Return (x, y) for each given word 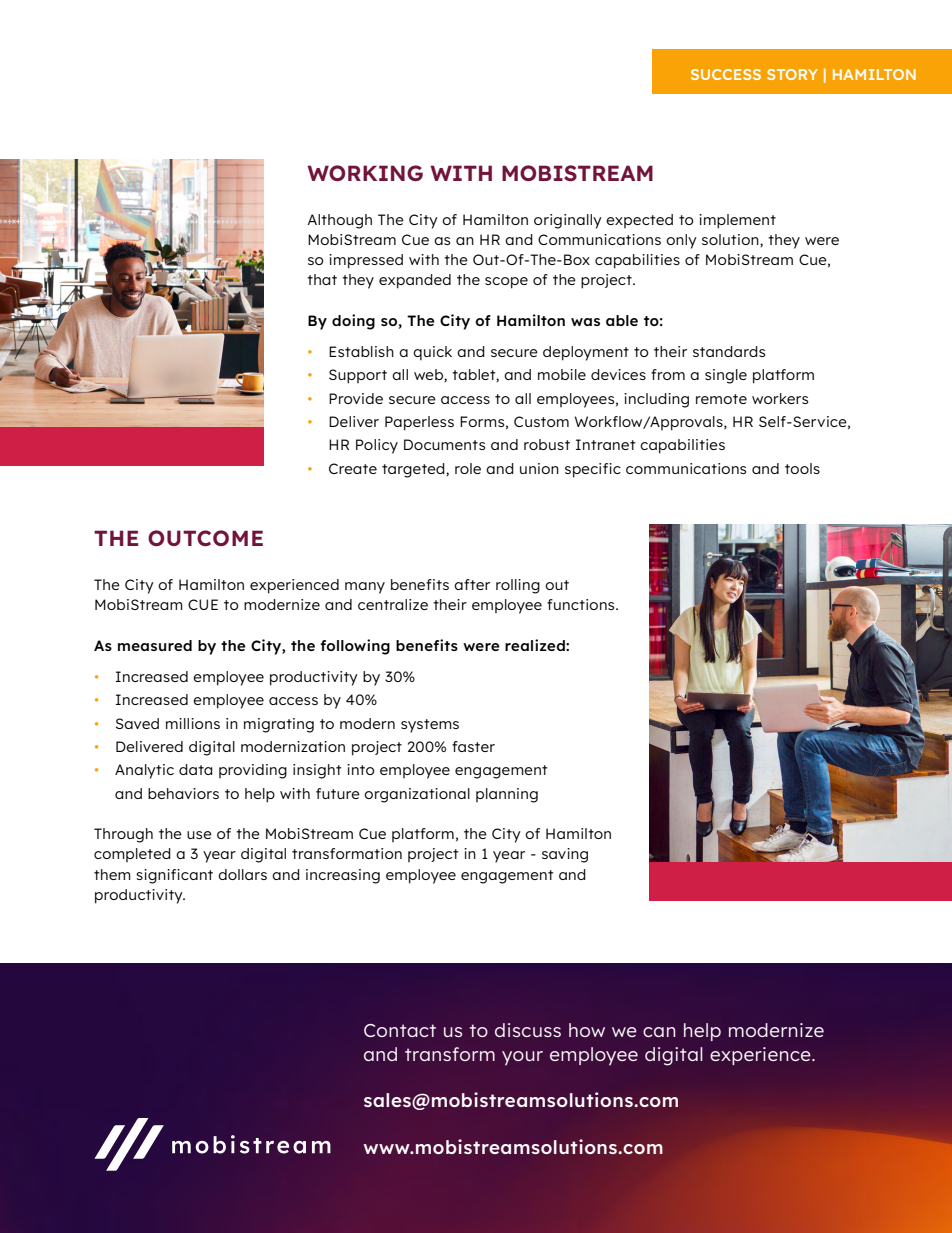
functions (582, 604)
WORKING (365, 173)
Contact (400, 1030)
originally (568, 221)
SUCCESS (726, 74)
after (472, 584)
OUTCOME (205, 538)
